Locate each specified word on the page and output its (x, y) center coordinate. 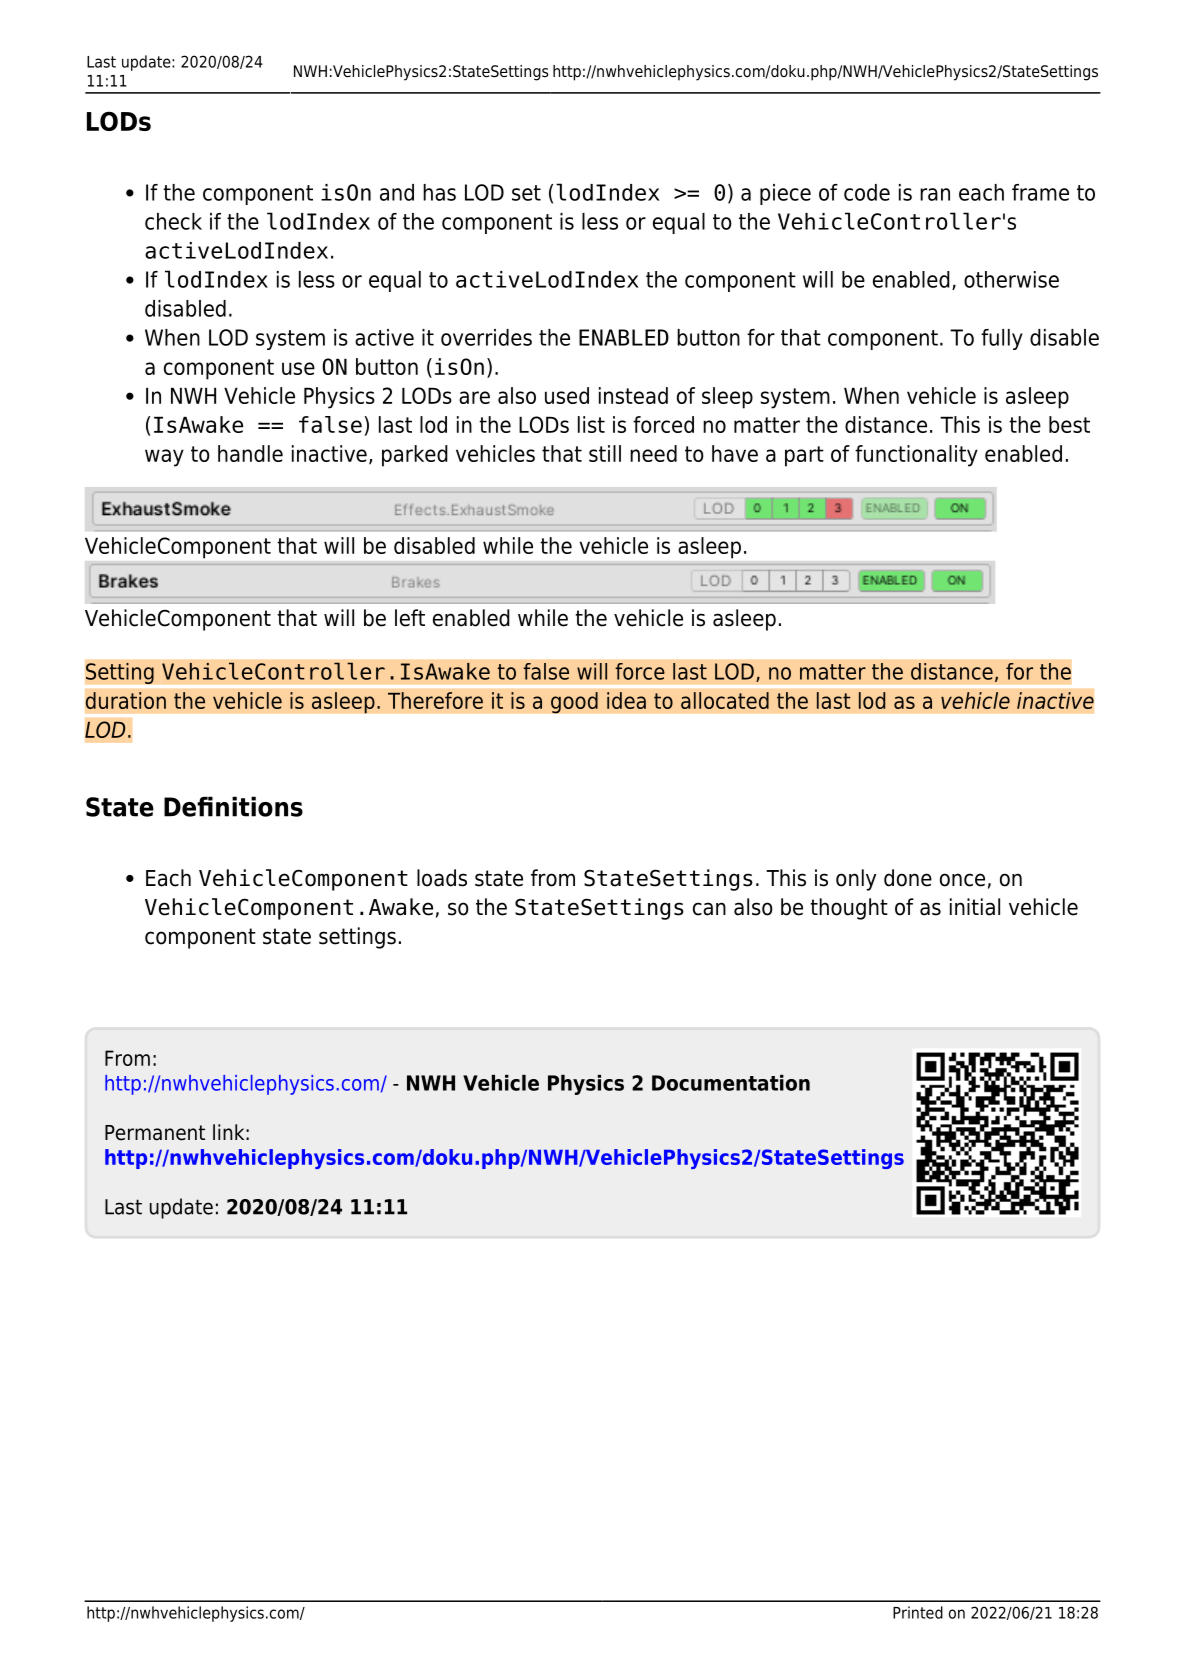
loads (442, 878)
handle (250, 453)
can (709, 909)
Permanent (155, 1133)
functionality (916, 456)
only (856, 880)
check (173, 221)
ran (935, 194)
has (439, 192)
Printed (918, 1612)
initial (975, 907)
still (605, 453)
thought (849, 909)
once (962, 880)
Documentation (731, 1083)
